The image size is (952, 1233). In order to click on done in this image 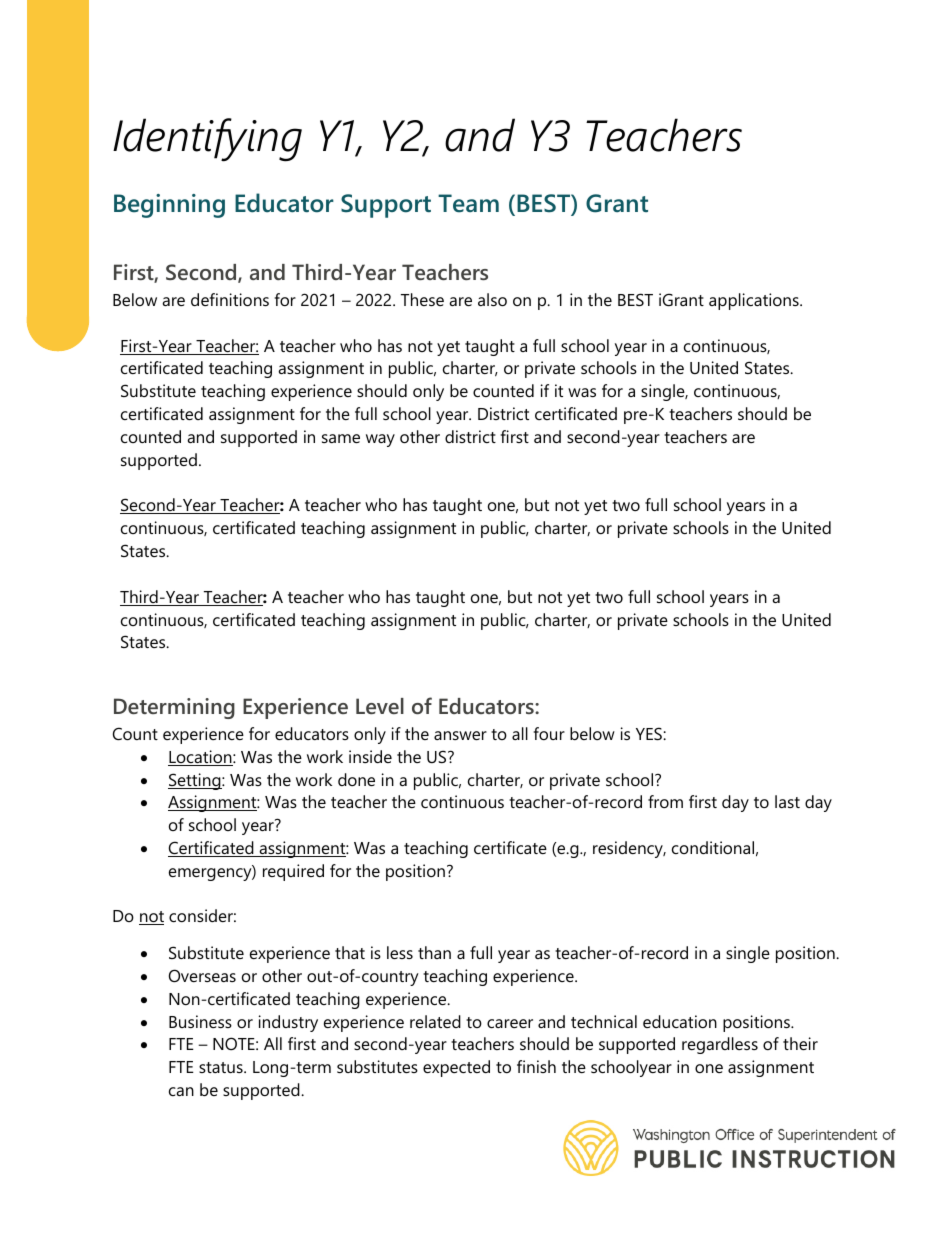, I will do `click(356, 779)`.
